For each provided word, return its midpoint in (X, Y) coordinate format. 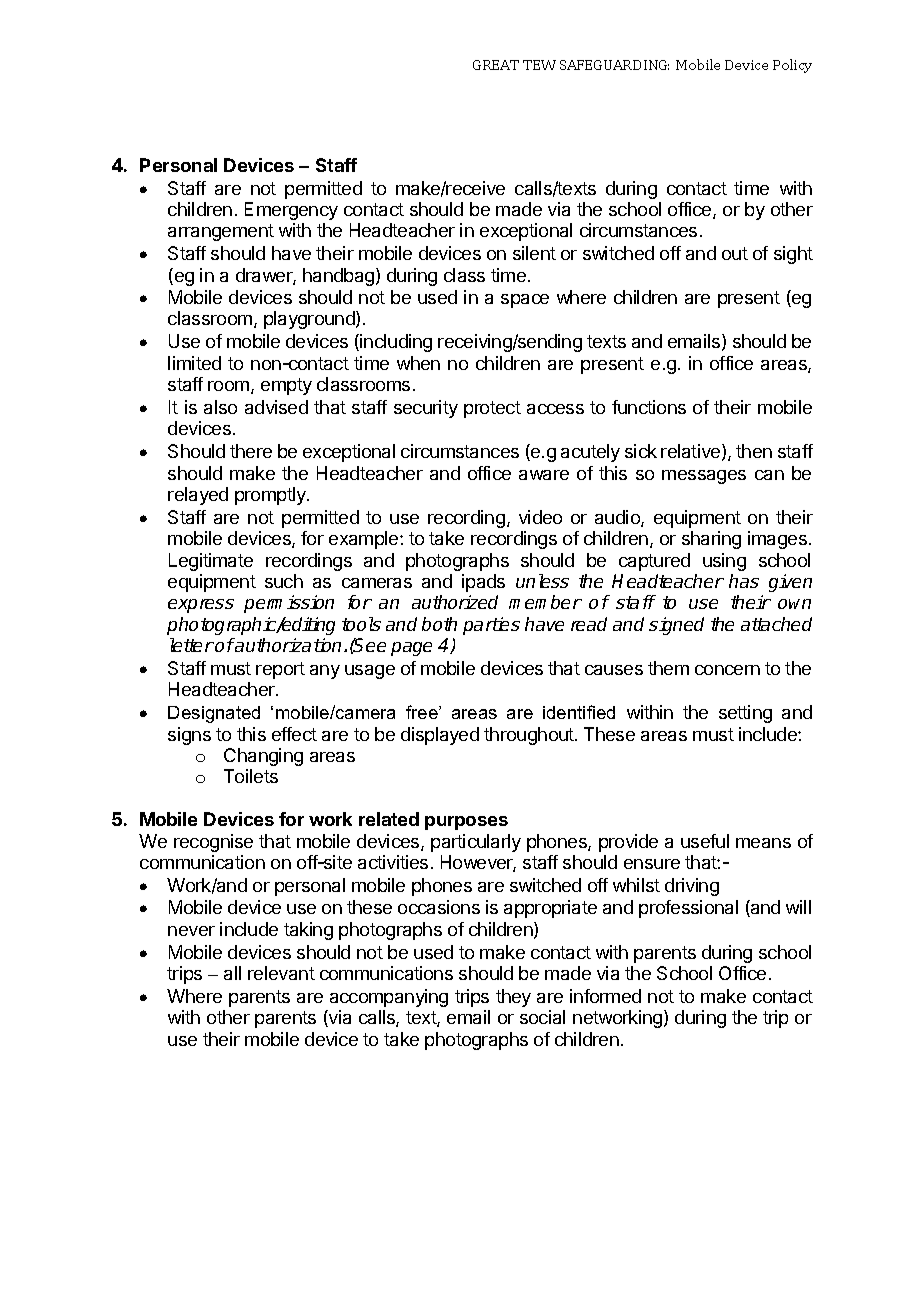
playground (310, 320)
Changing (263, 757)
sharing (711, 540)
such (284, 581)
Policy (792, 66)
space (525, 301)
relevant (281, 973)
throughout (530, 736)
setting (745, 714)
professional (688, 909)
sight (793, 255)
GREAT (496, 65)
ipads (483, 583)
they (513, 998)
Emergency (291, 211)
